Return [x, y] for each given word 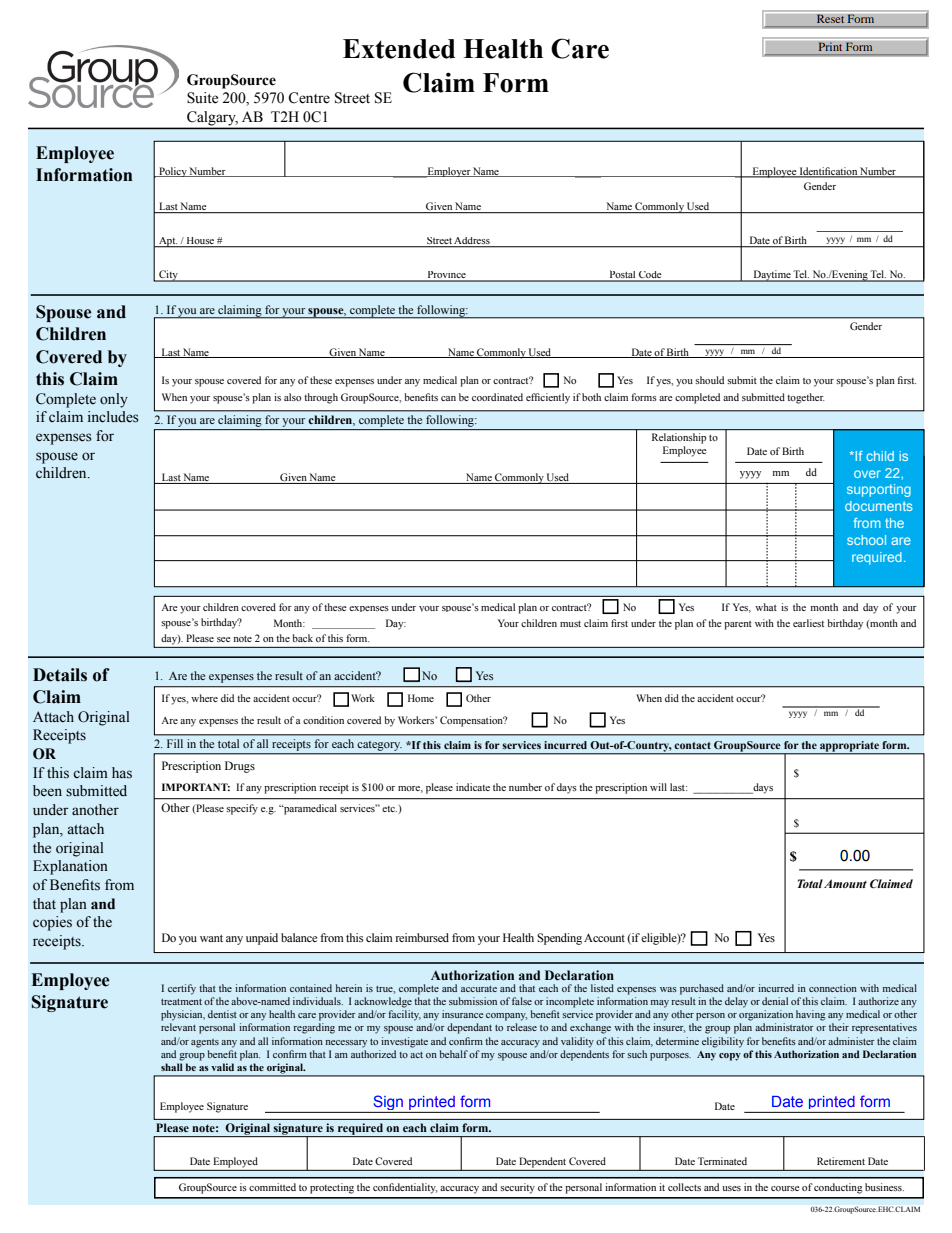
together [806, 398]
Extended [399, 49]
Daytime [772, 276]
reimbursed [422, 937]
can [448, 398]
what [766, 607]
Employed [236, 1162]
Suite [202, 98]
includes [113, 417]
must [570, 624]
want [211, 938]
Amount [845, 883]
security [517, 1188]
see [224, 639]
